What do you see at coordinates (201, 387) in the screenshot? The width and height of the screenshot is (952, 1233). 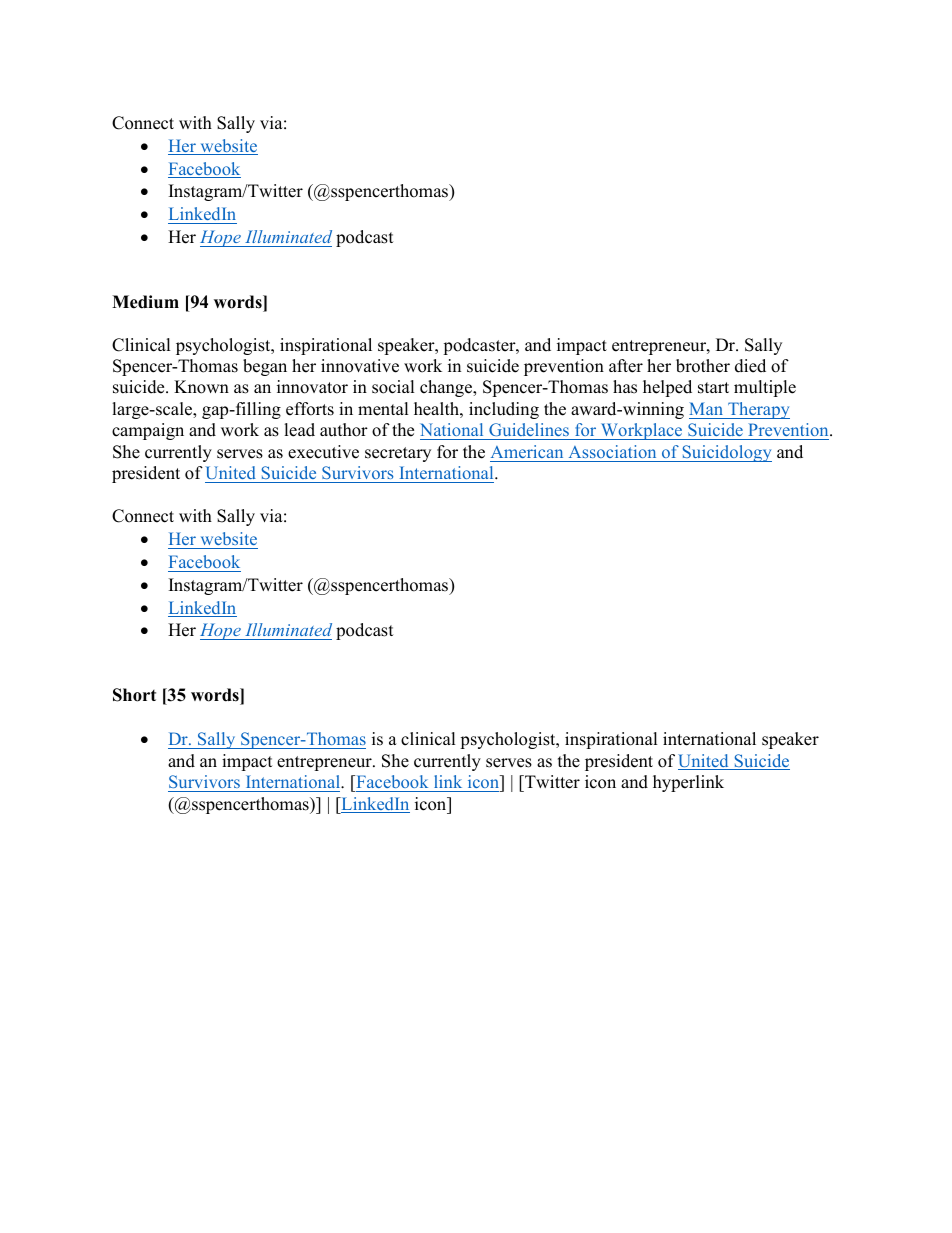 I see `Known` at bounding box center [201, 387].
